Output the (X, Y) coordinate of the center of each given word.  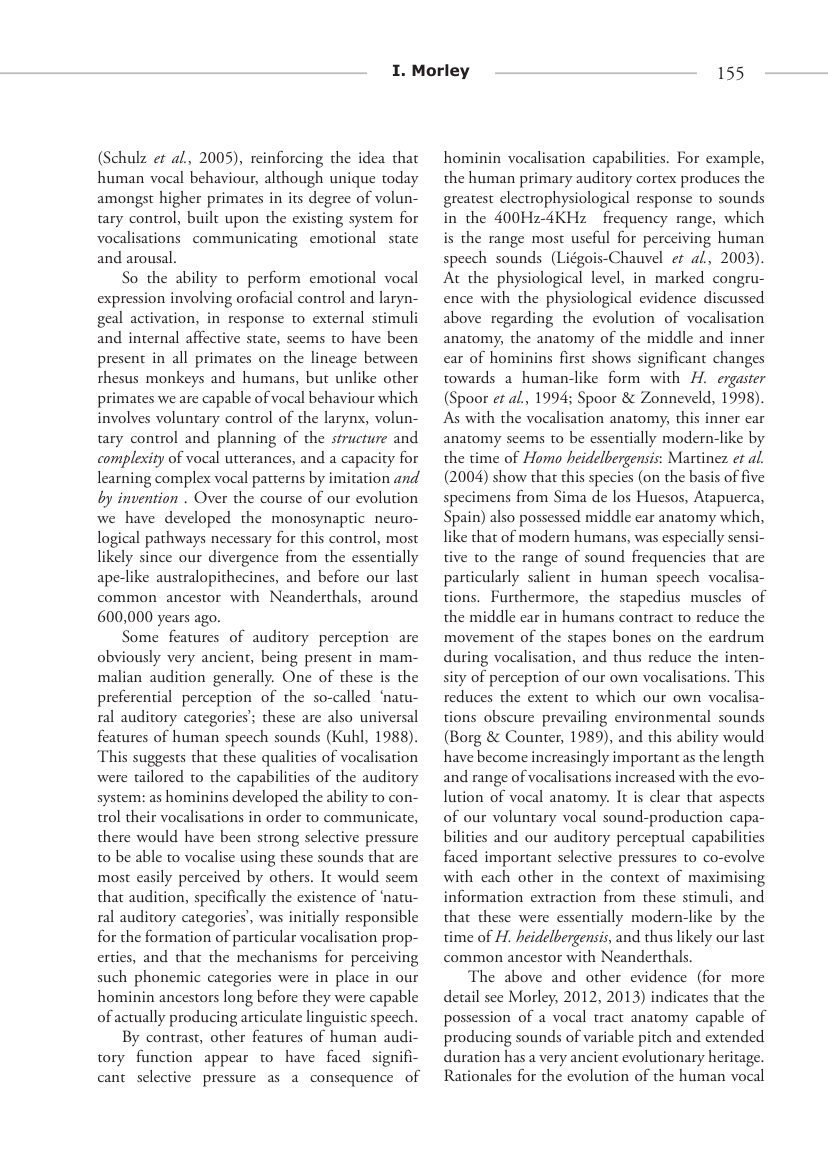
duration (472, 1056)
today (400, 179)
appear (226, 1061)
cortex (656, 179)
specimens (477, 499)
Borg (464, 738)
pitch (655, 1038)
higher (180, 199)
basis (704, 476)
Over (210, 497)
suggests (159, 760)
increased (645, 776)
